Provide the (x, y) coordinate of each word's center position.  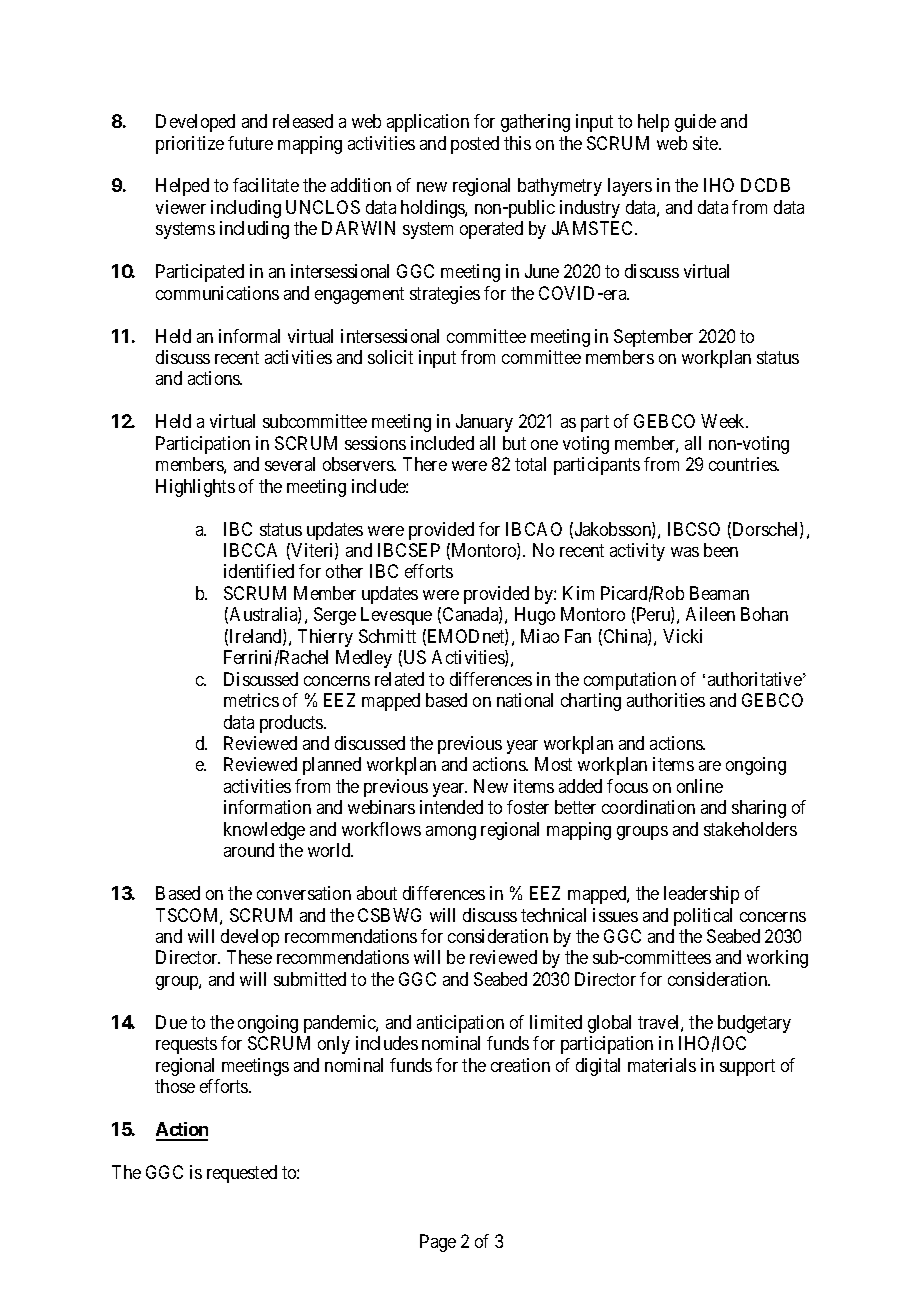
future (250, 143)
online (700, 786)
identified (259, 571)
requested (242, 1174)
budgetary (754, 1024)
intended (451, 807)
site (706, 143)
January (484, 423)
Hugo (535, 616)
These (249, 957)
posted (475, 145)
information (267, 807)
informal (249, 336)
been (721, 550)
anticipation (460, 1024)
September (653, 338)
